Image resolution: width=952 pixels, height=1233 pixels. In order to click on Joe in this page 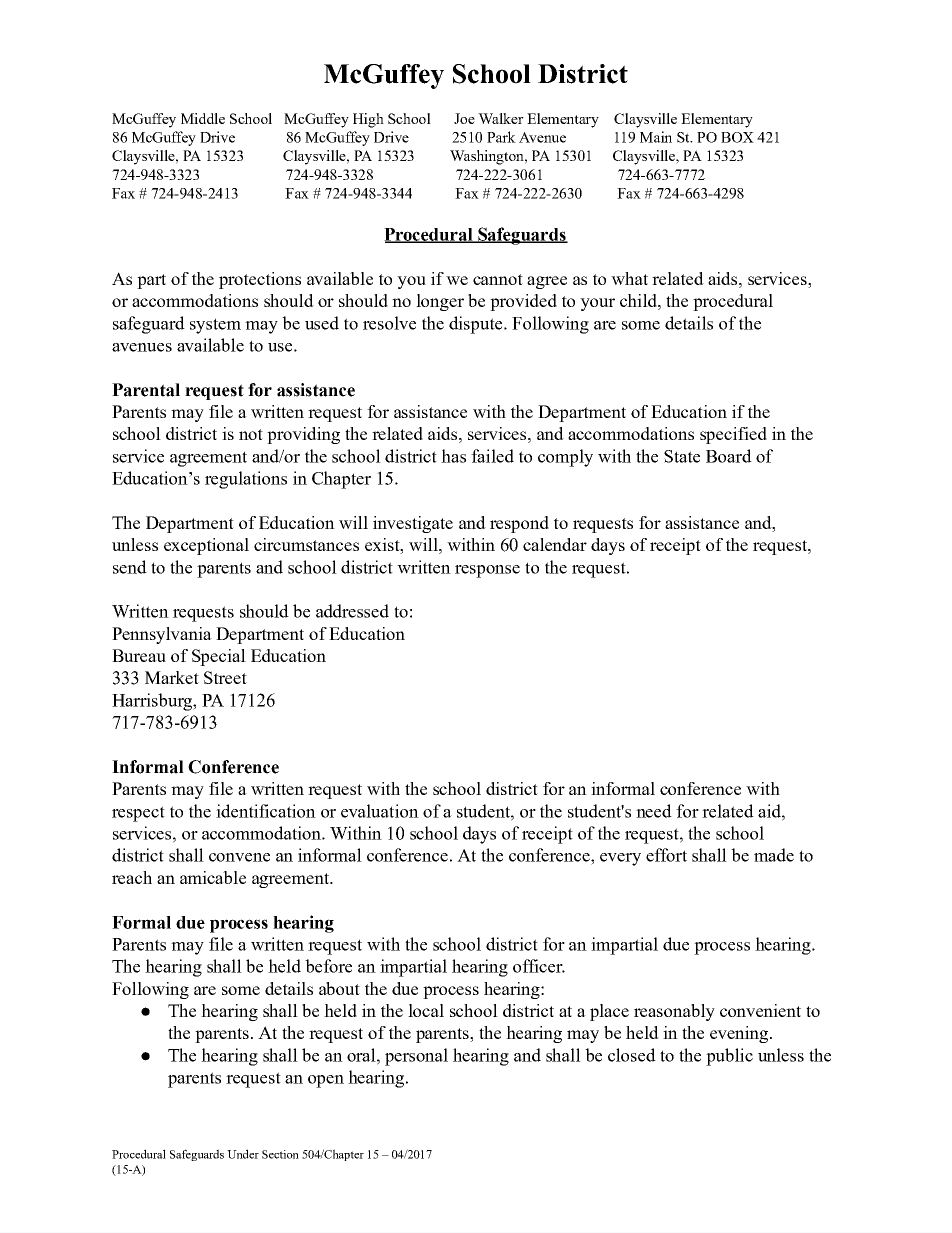, I will do `click(464, 118)`.
